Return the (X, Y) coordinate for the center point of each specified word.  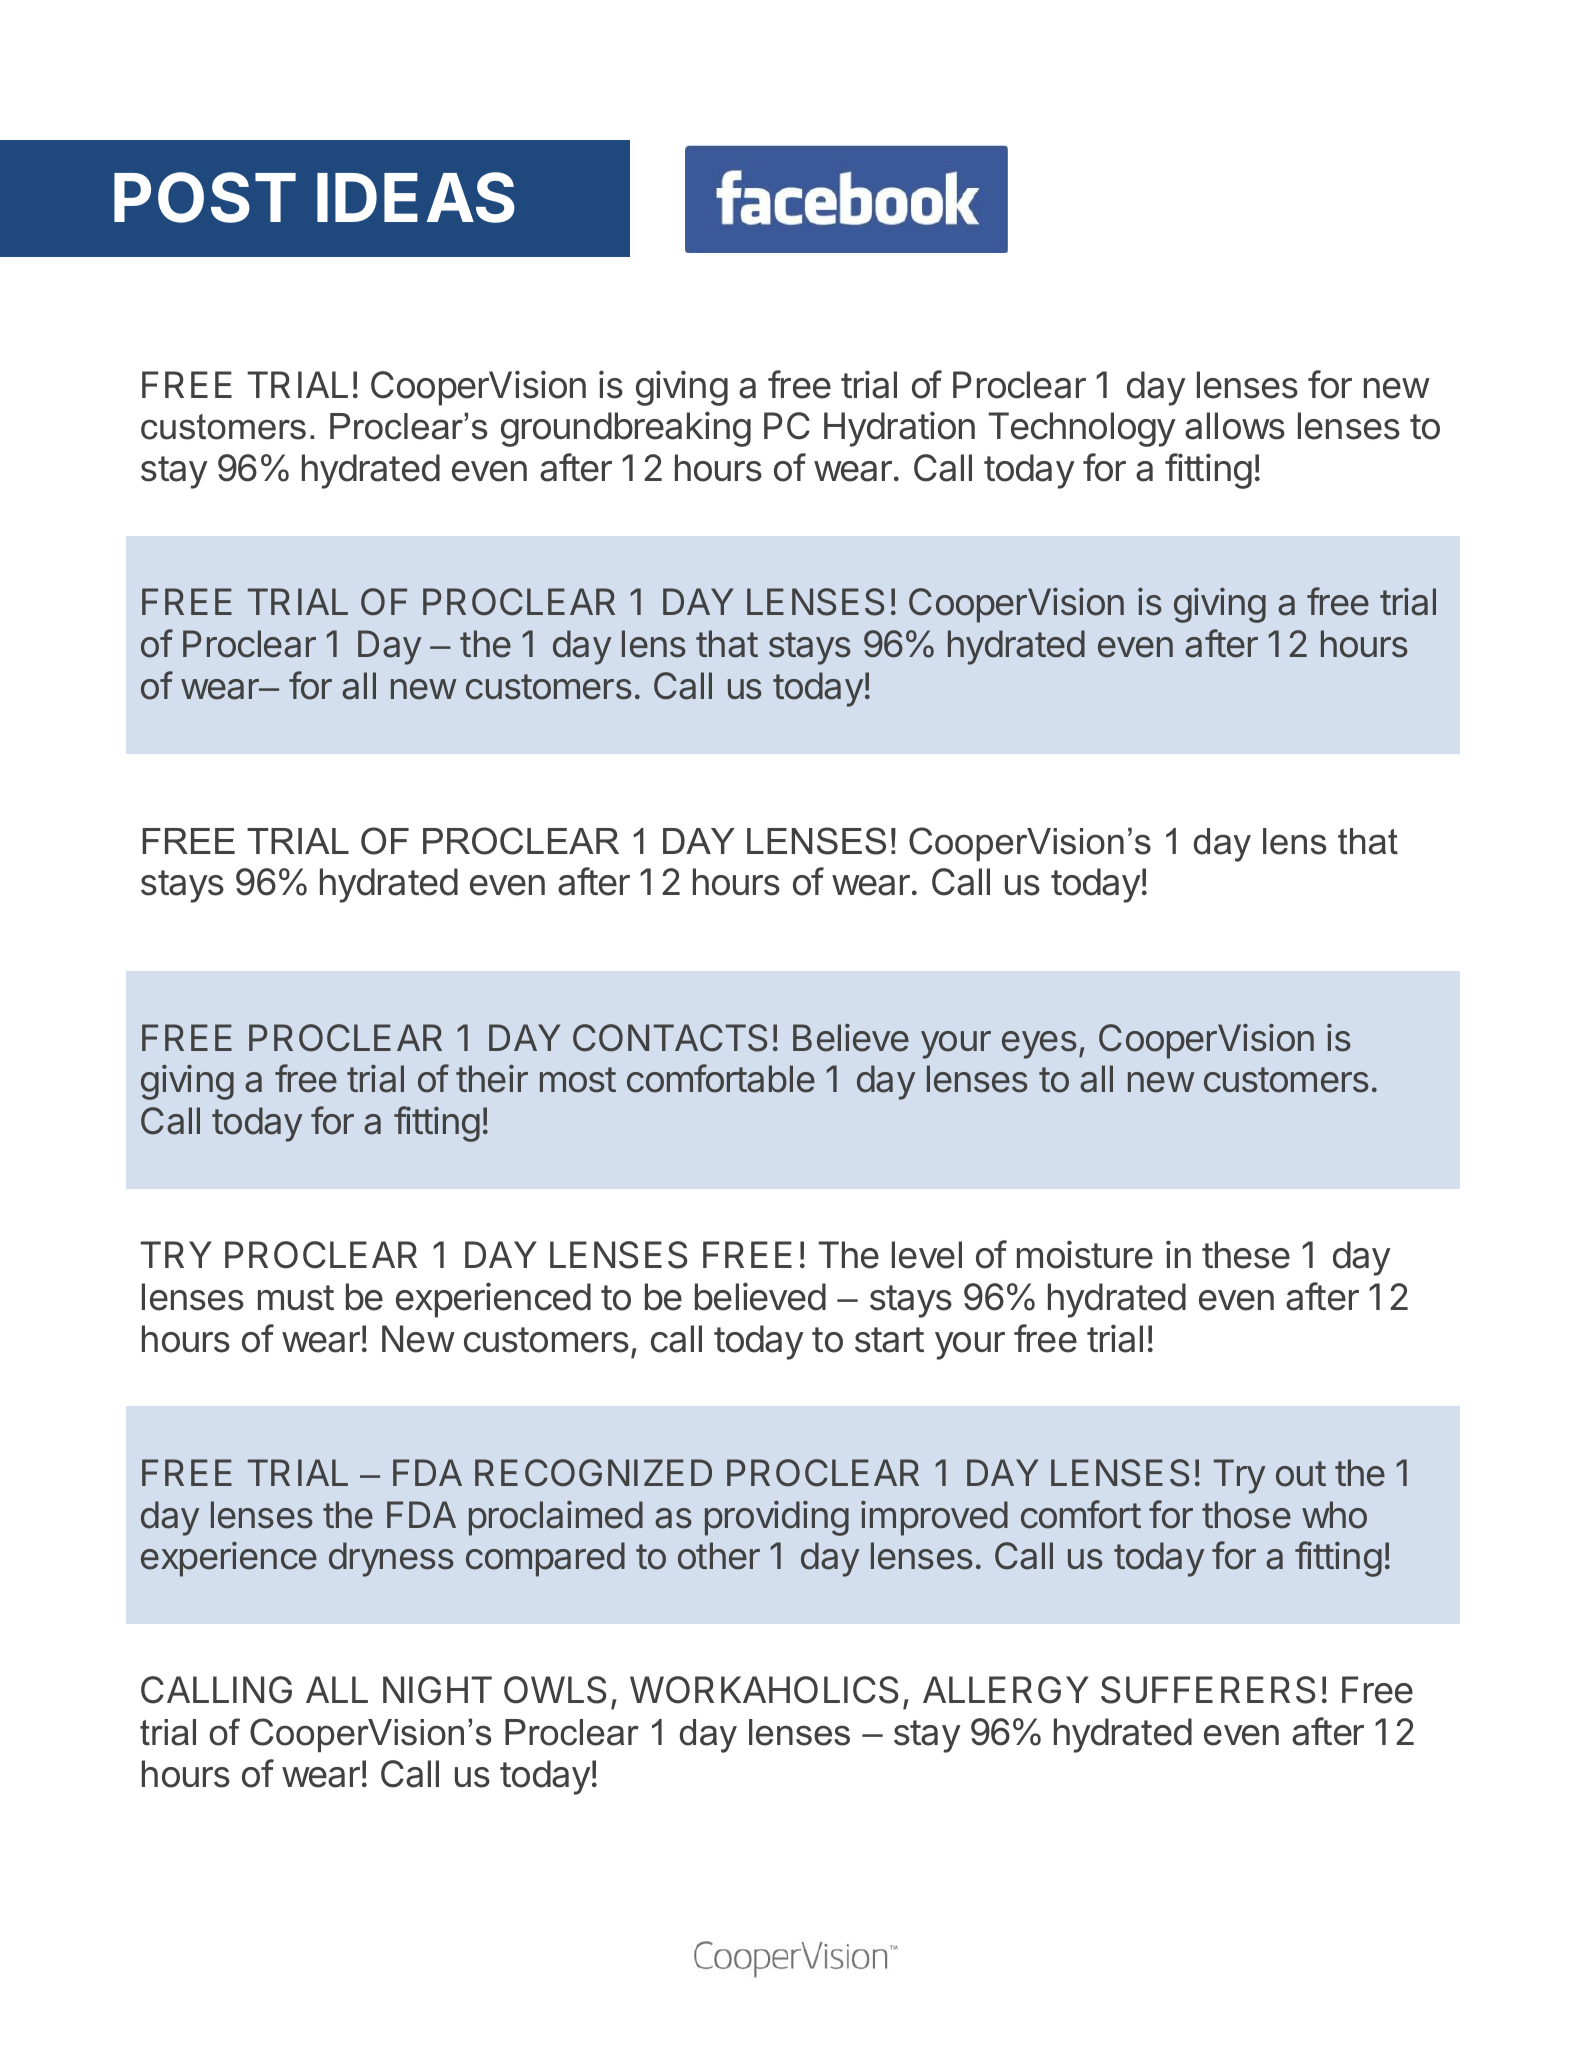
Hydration (899, 429)
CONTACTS (670, 1038)
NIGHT (437, 1690)
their (492, 1079)
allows (1235, 426)
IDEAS (416, 197)
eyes (1039, 1045)
